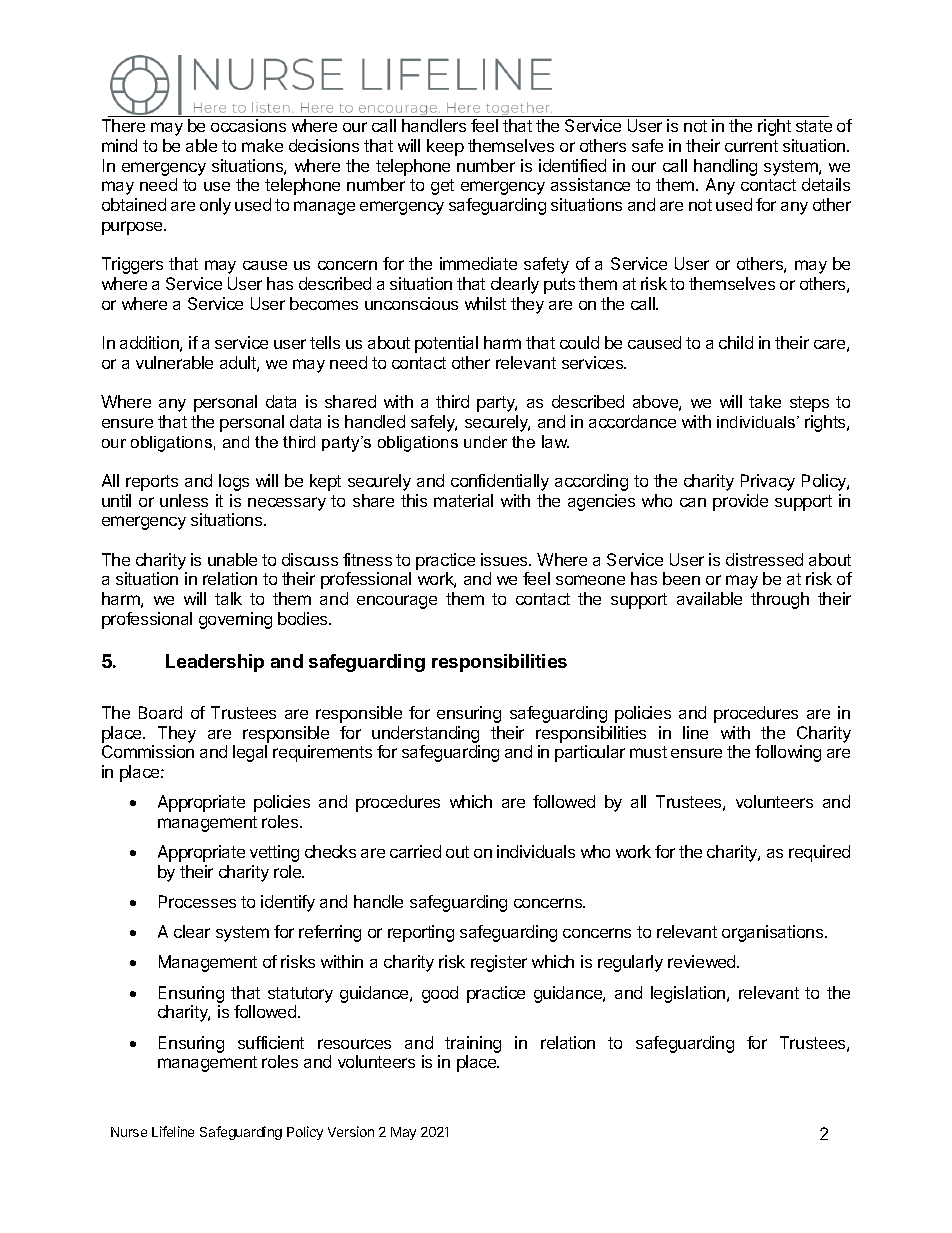 This screenshot has width=952, height=1233. I want to click on current, so click(751, 146).
